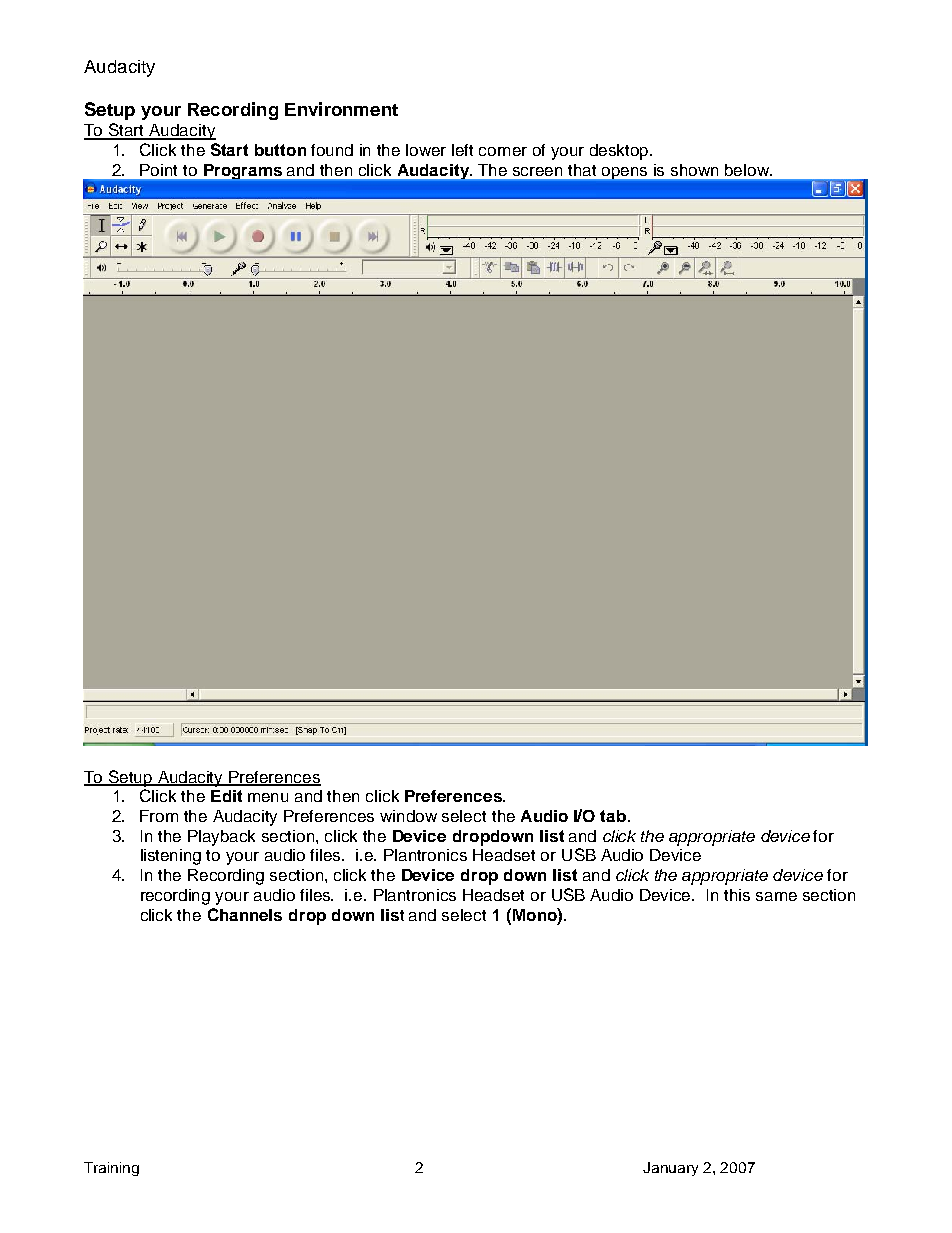 Image resolution: width=952 pixels, height=1233 pixels. I want to click on lower, so click(426, 150).
